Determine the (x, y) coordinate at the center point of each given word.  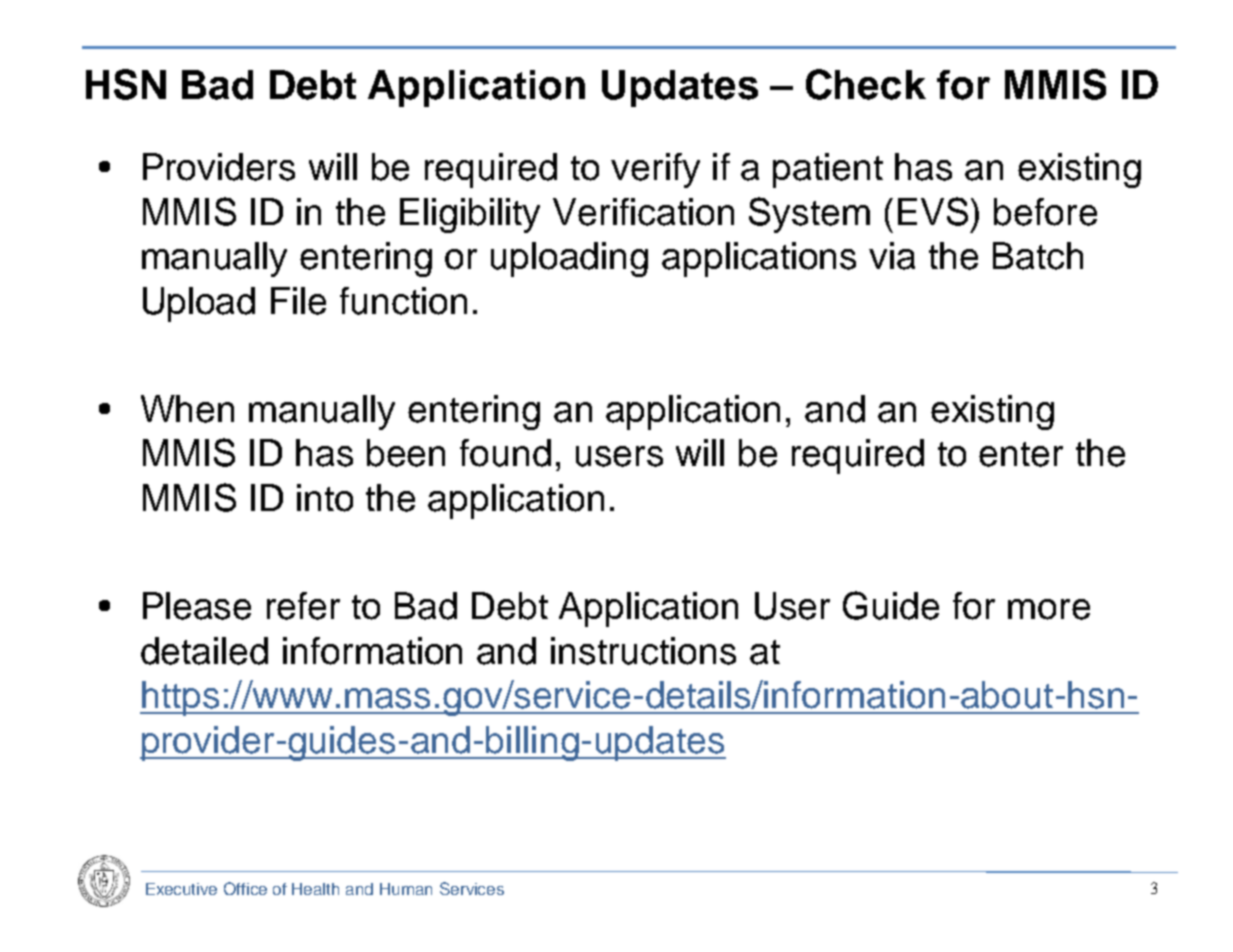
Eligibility (470, 215)
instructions (643, 651)
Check (866, 84)
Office (245, 888)
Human (406, 889)
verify (655, 170)
